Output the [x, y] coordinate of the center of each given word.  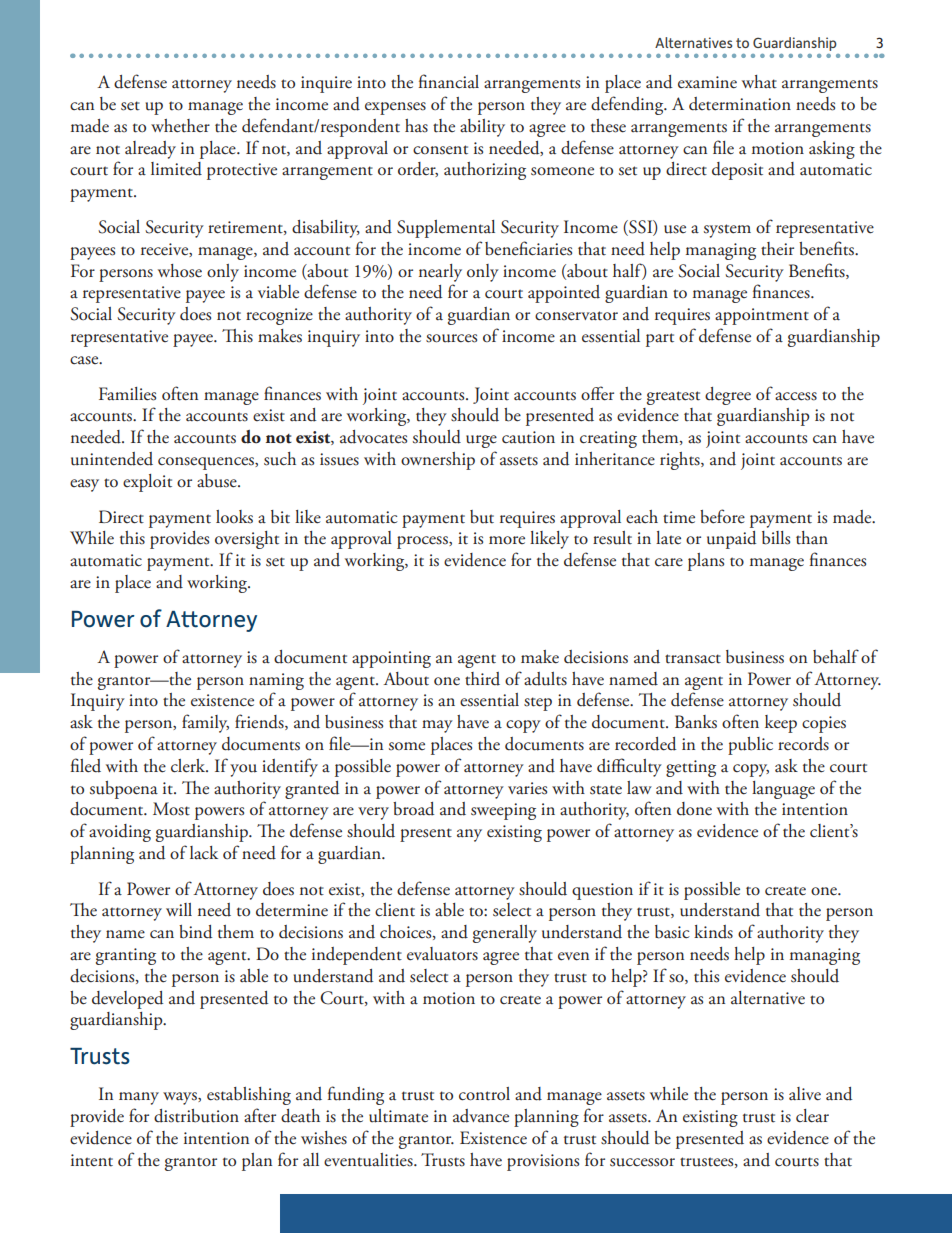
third [482, 679]
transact [693, 659]
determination [740, 104]
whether [180, 126]
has [416, 126]
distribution [196, 1116]
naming [276, 681]
